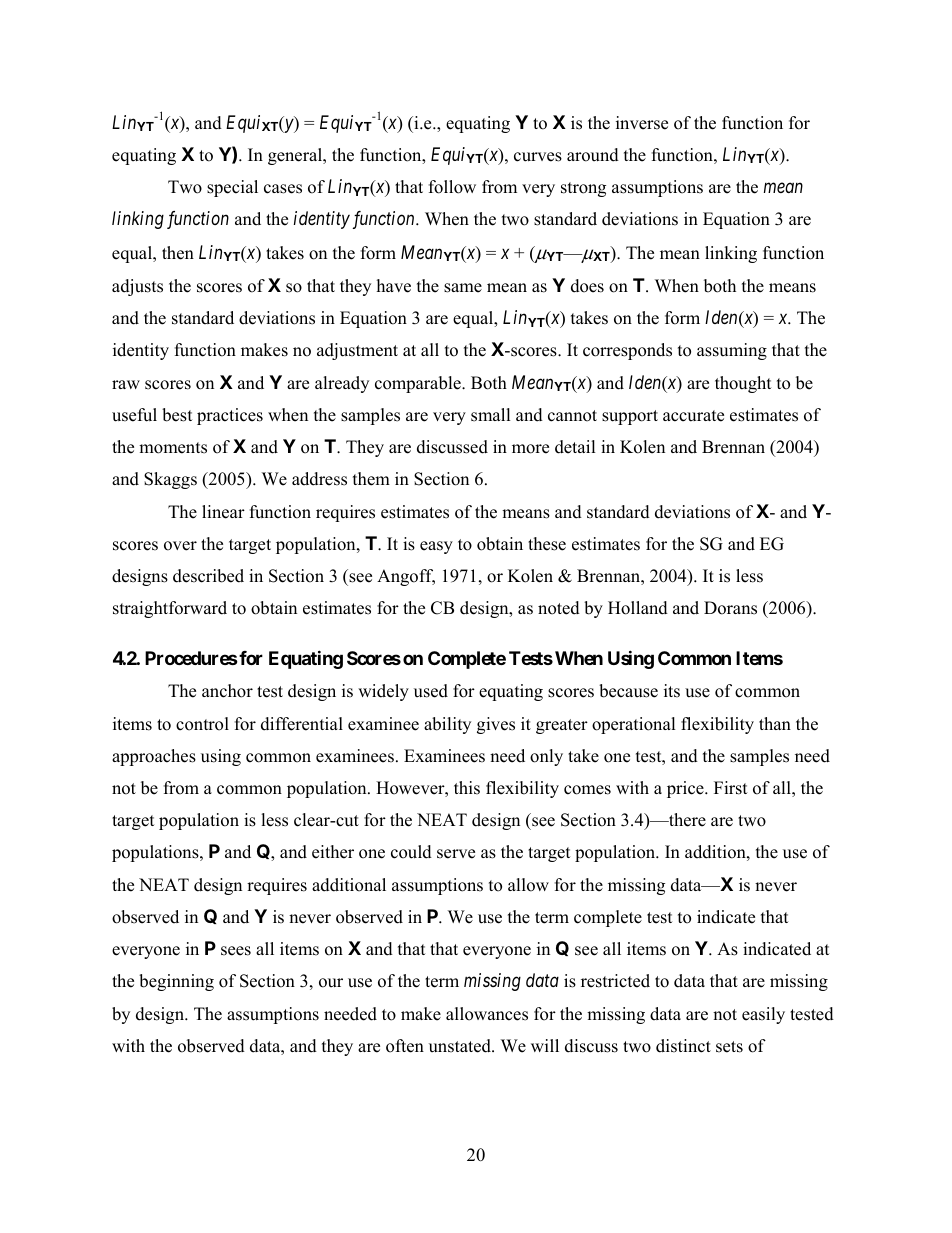  What do you see at coordinates (686, 789) in the image?
I see `price` at bounding box center [686, 789].
